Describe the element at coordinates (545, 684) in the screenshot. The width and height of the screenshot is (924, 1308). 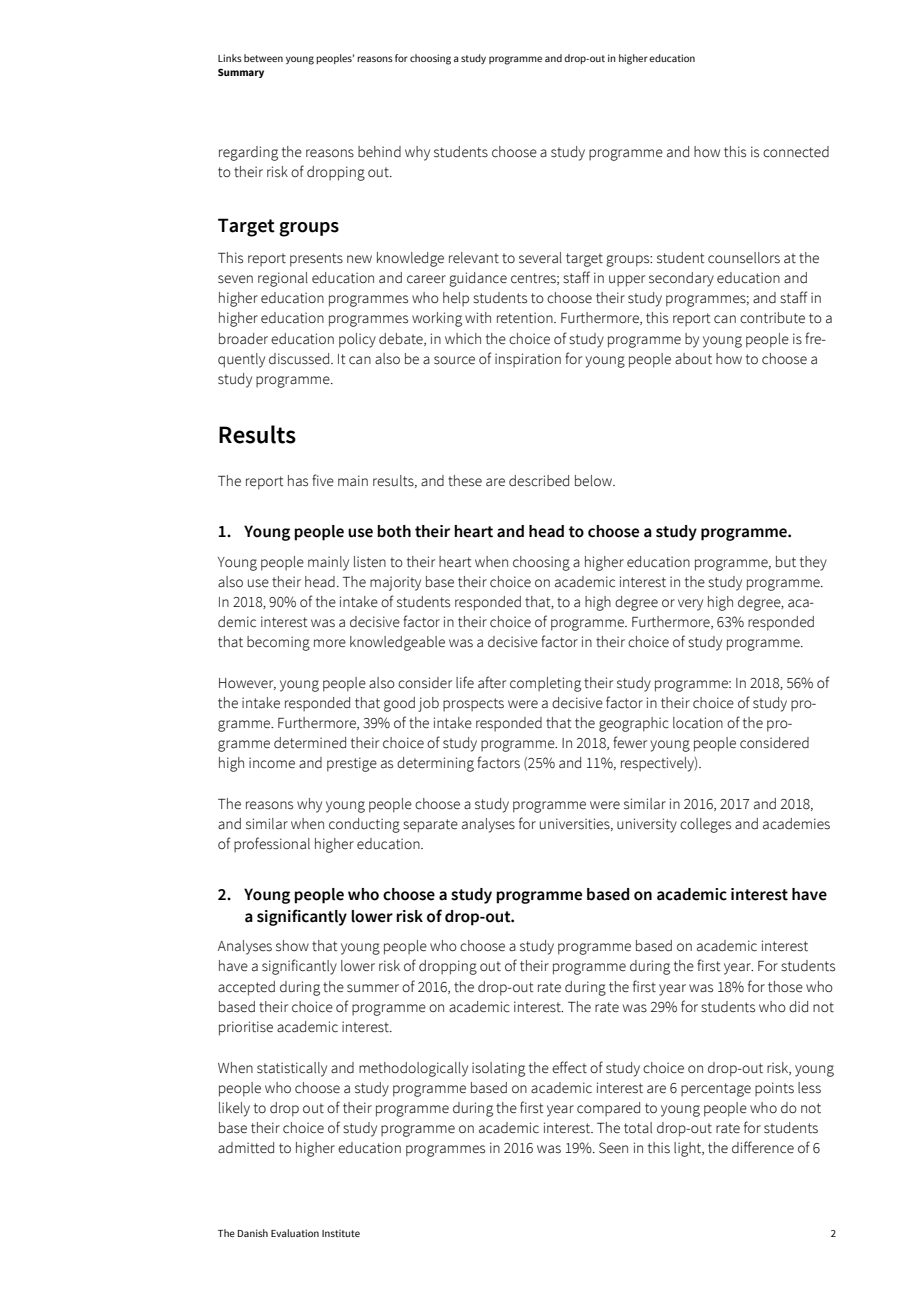
I see `completing` at that location.
